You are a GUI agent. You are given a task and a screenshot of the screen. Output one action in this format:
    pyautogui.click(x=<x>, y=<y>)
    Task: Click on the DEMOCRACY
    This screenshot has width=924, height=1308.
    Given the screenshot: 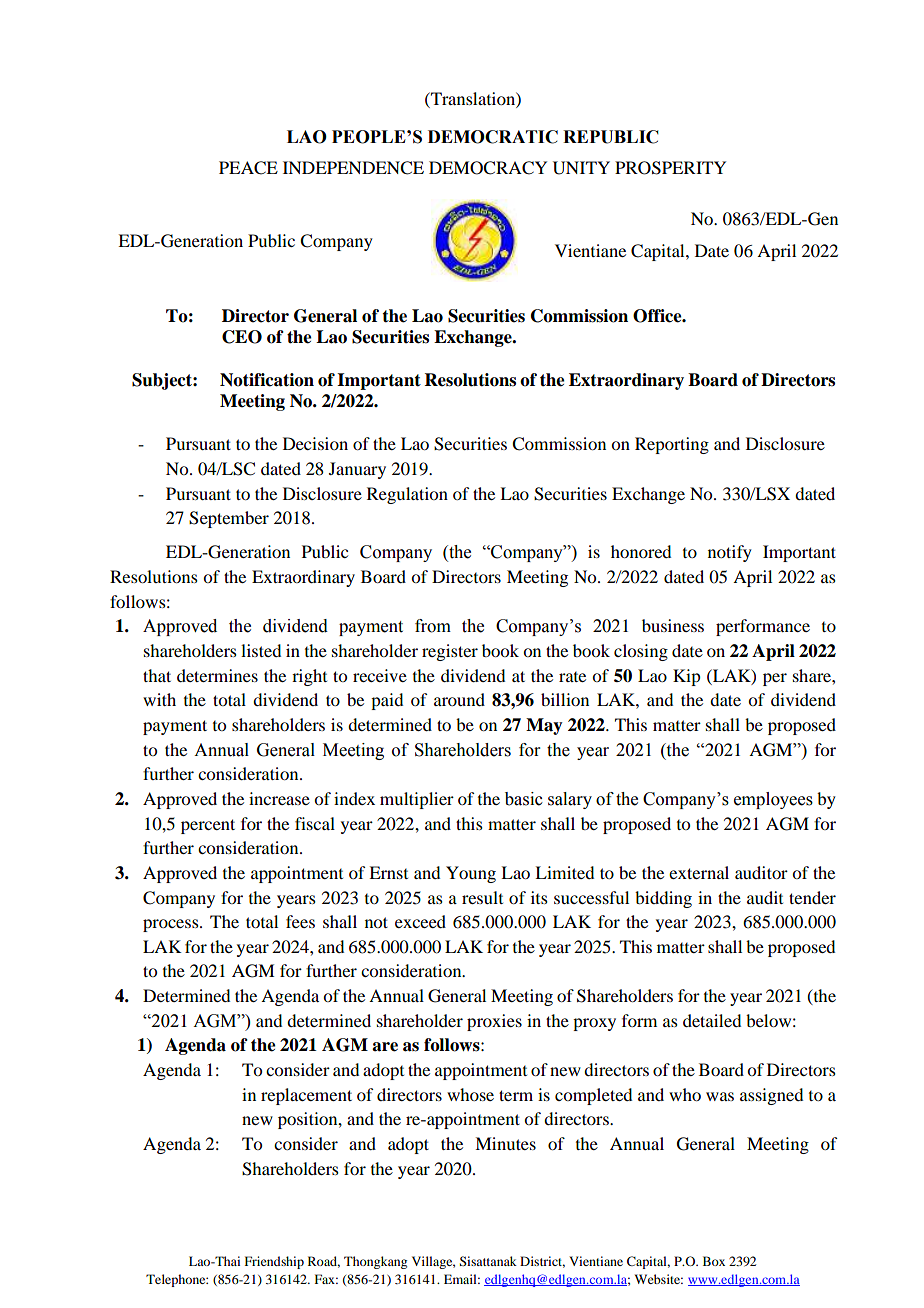 What is the action you would take?
    pyautogui.click(x=488, y=168)
